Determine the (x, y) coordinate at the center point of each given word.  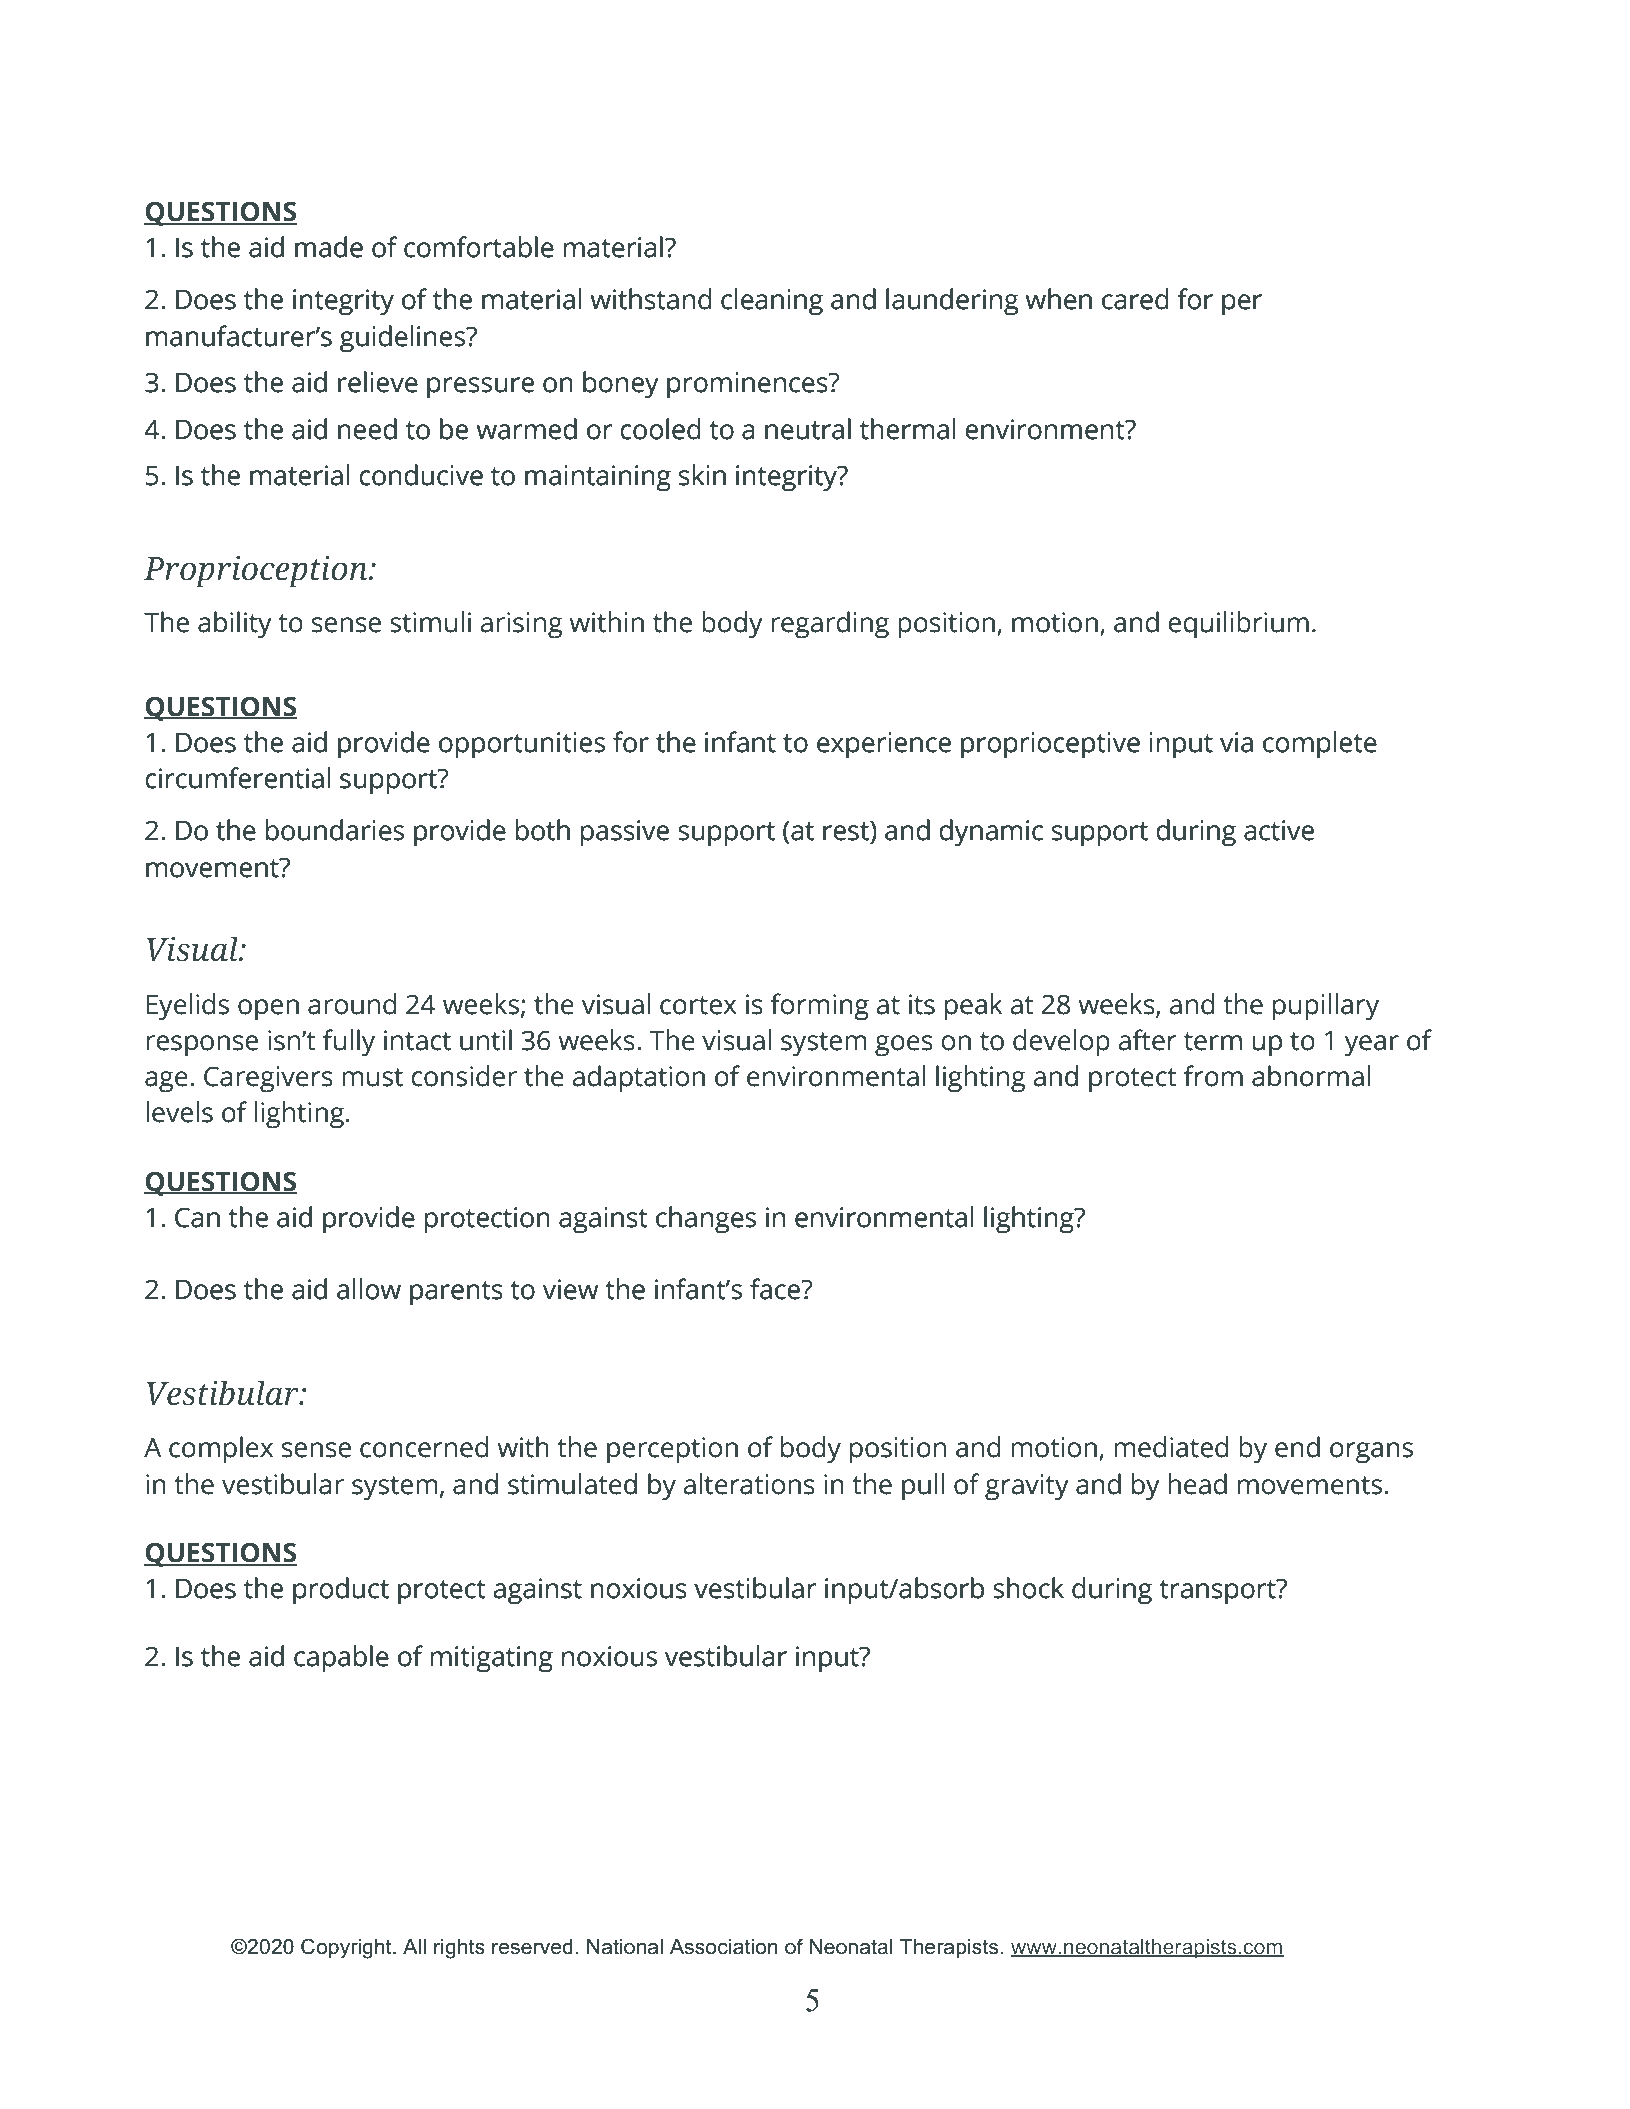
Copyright (347, 1948)
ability (235, 625)
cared (1135, 299)
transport (1218, 1592)
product (341, 1591)
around (352, 1004)
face (776, 1289)
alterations (749, 1484)
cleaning (772, 302)
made (329, 247)
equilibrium (1238, 625)
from (1213, 1076)
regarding (830, 625)
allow (369, 1289)
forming (820, 1007)
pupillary (1326, 1007)
